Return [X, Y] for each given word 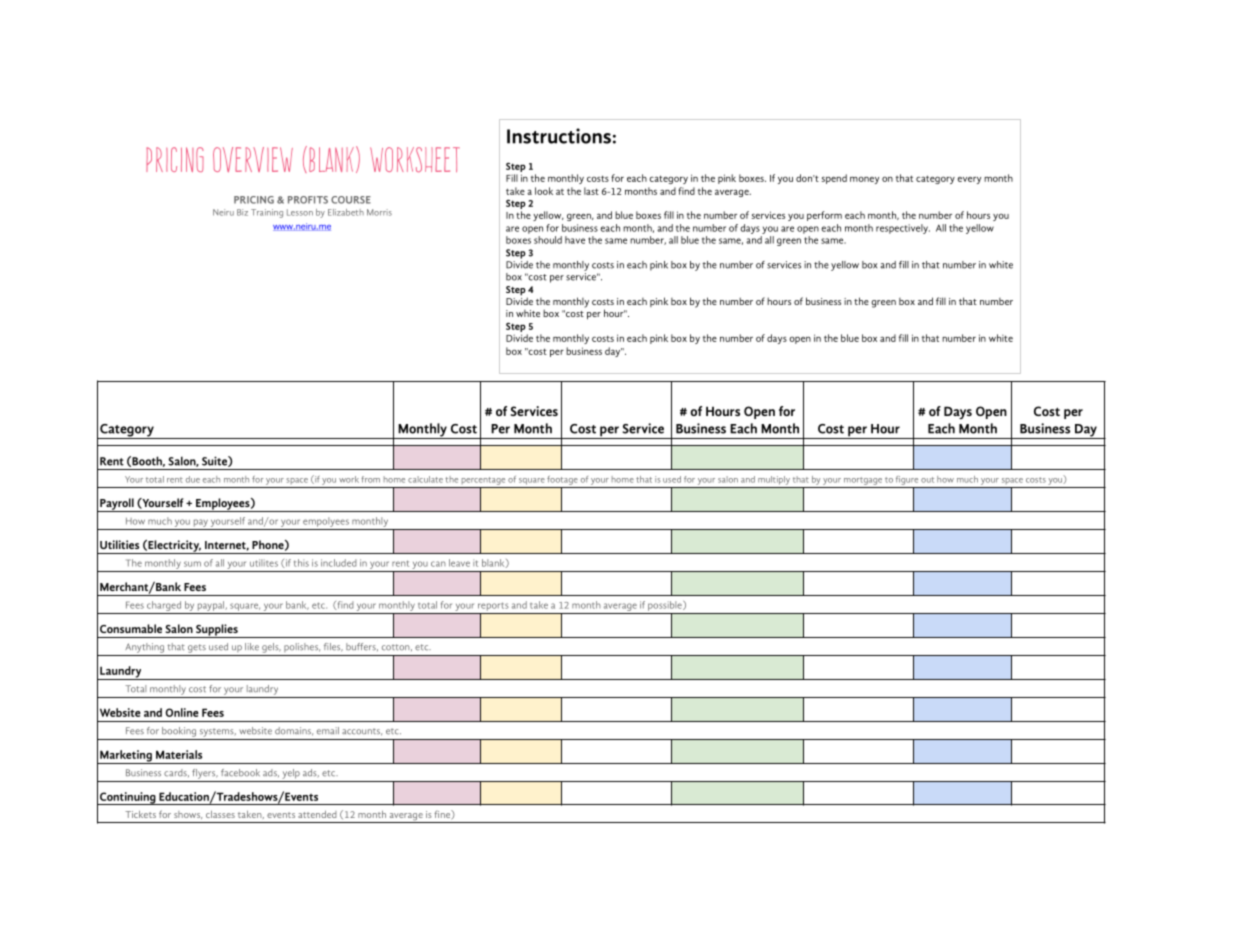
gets [197, 648]
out [927, 480]
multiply [774, 480]
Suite [215, 461]
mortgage [863, 481]
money [864, 180]
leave [459, 563]
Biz [242, 212]
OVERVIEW [253, 159]
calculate [425, 479]
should [548, 240]
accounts [362, 732]
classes [220, 814]
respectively [903, 229]
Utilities [119, 544]
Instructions [559, 136]
